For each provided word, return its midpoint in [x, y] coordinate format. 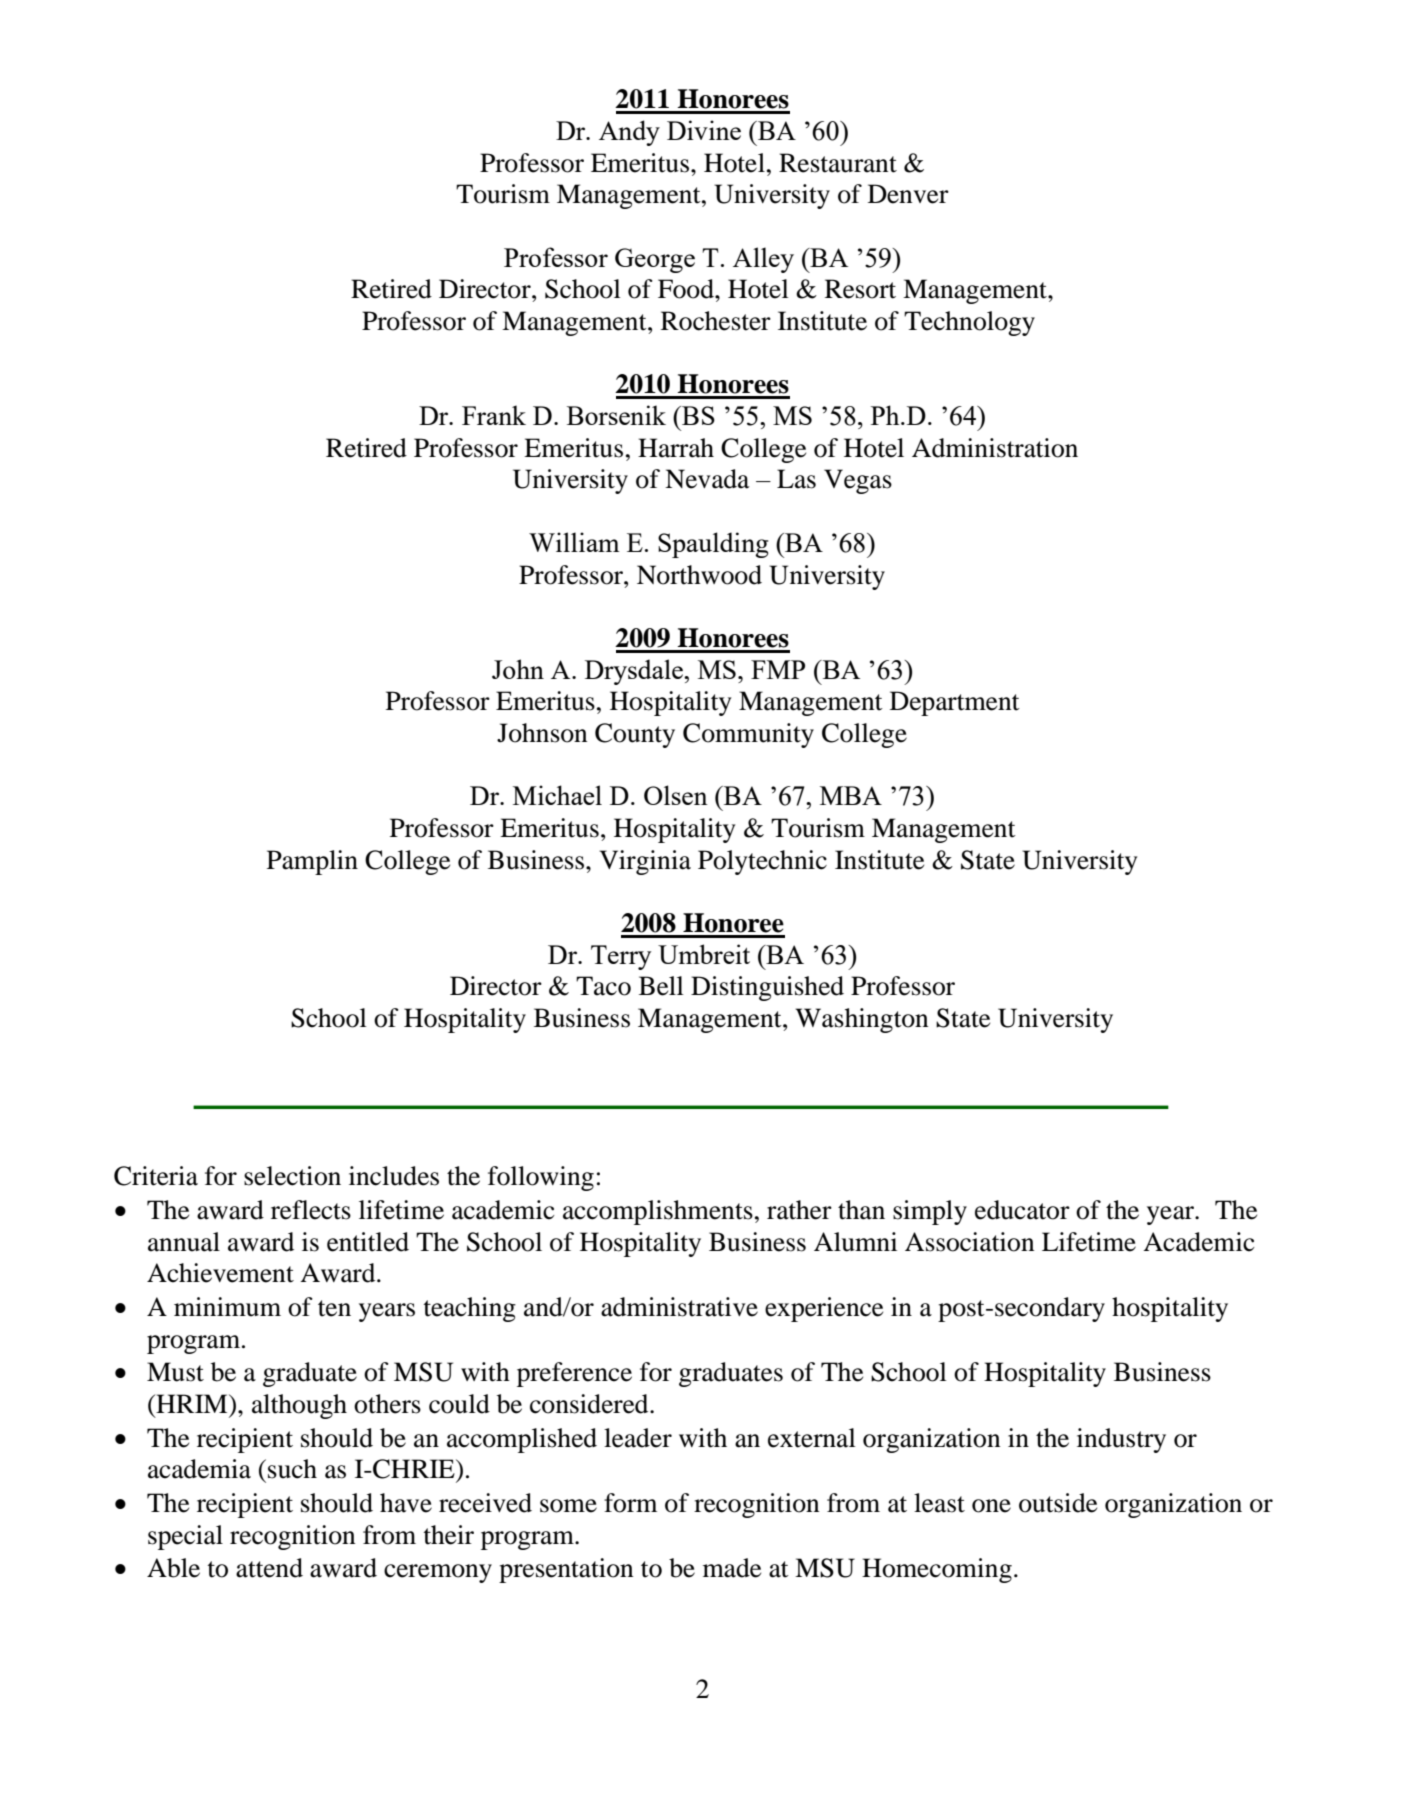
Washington [862, 1020]
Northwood [699, 575]
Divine [704, 130]
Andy [629, 133]
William [574, 542]
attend [269, 1568]
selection [292, 1176]
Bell [661, 986]
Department [955, 703]
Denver [908, 194]
